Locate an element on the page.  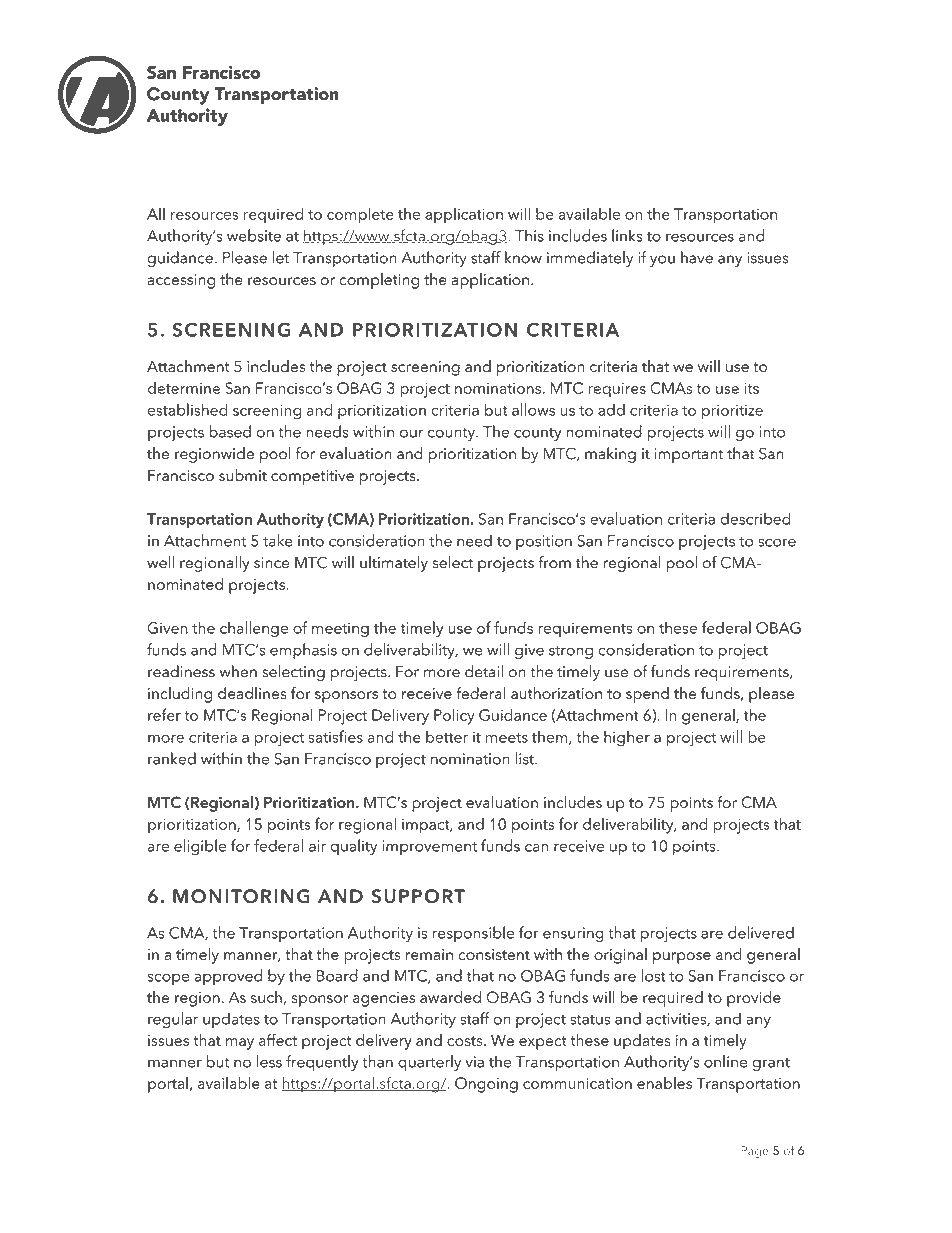
when is located at coordinates (238, 671).
